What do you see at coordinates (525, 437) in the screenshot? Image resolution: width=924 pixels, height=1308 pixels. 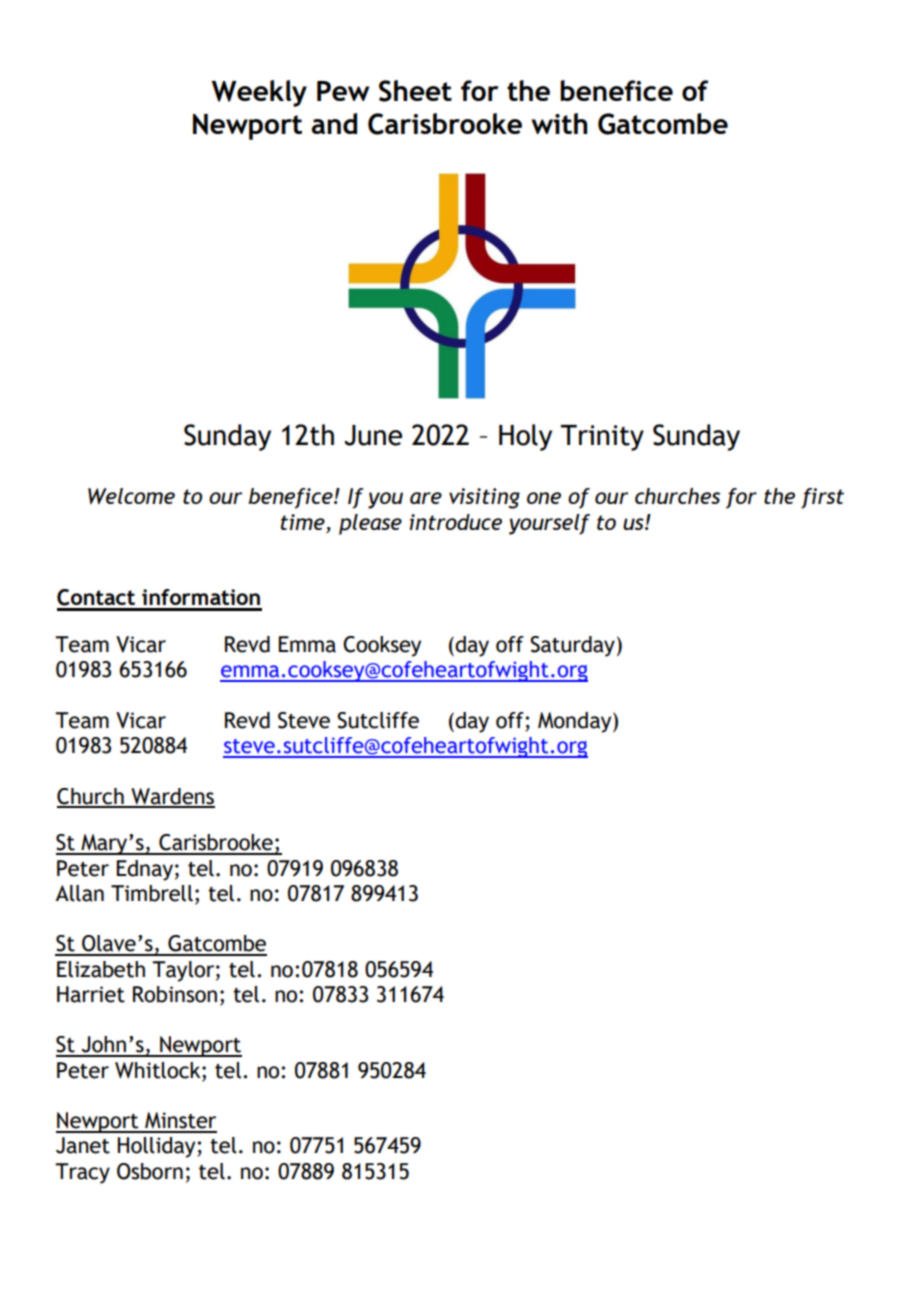 I see `Holy` at bounding box center [525, 437].
